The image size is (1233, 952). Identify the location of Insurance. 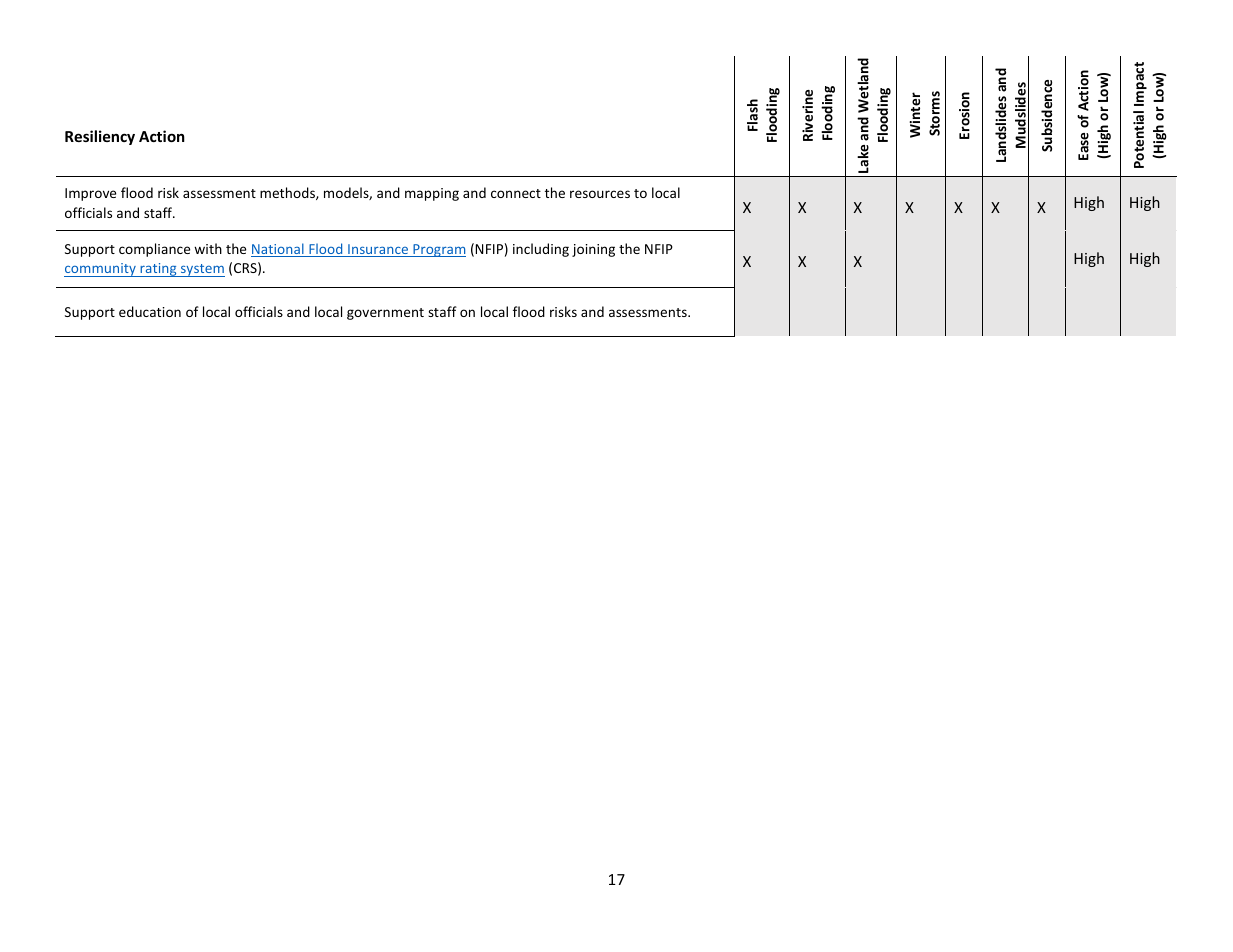
(378, 250).
